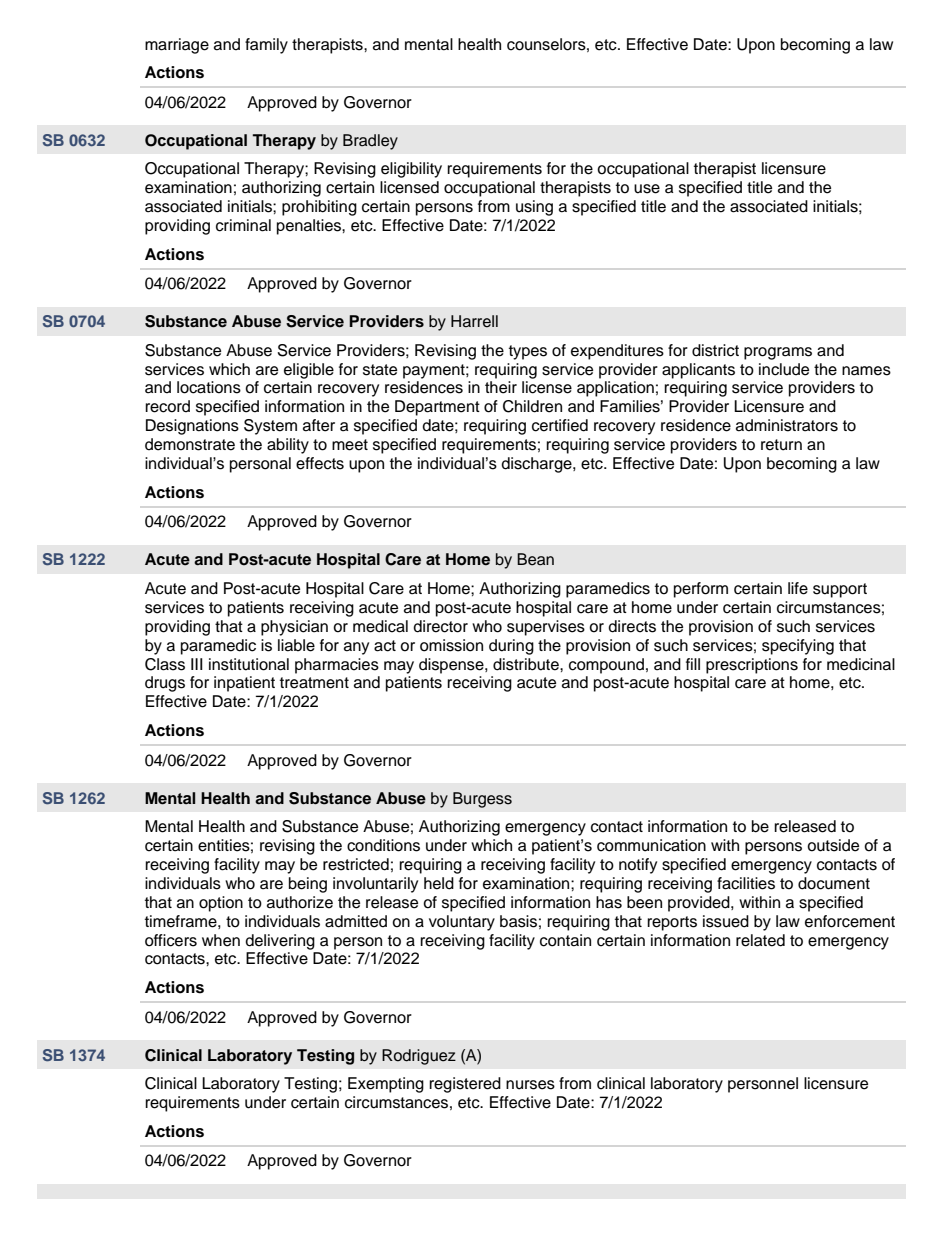 This screenshot has height=1233, width=952. Describe the element at coordinates (294, 628) in the screenshot. I see `physician` at that location.
